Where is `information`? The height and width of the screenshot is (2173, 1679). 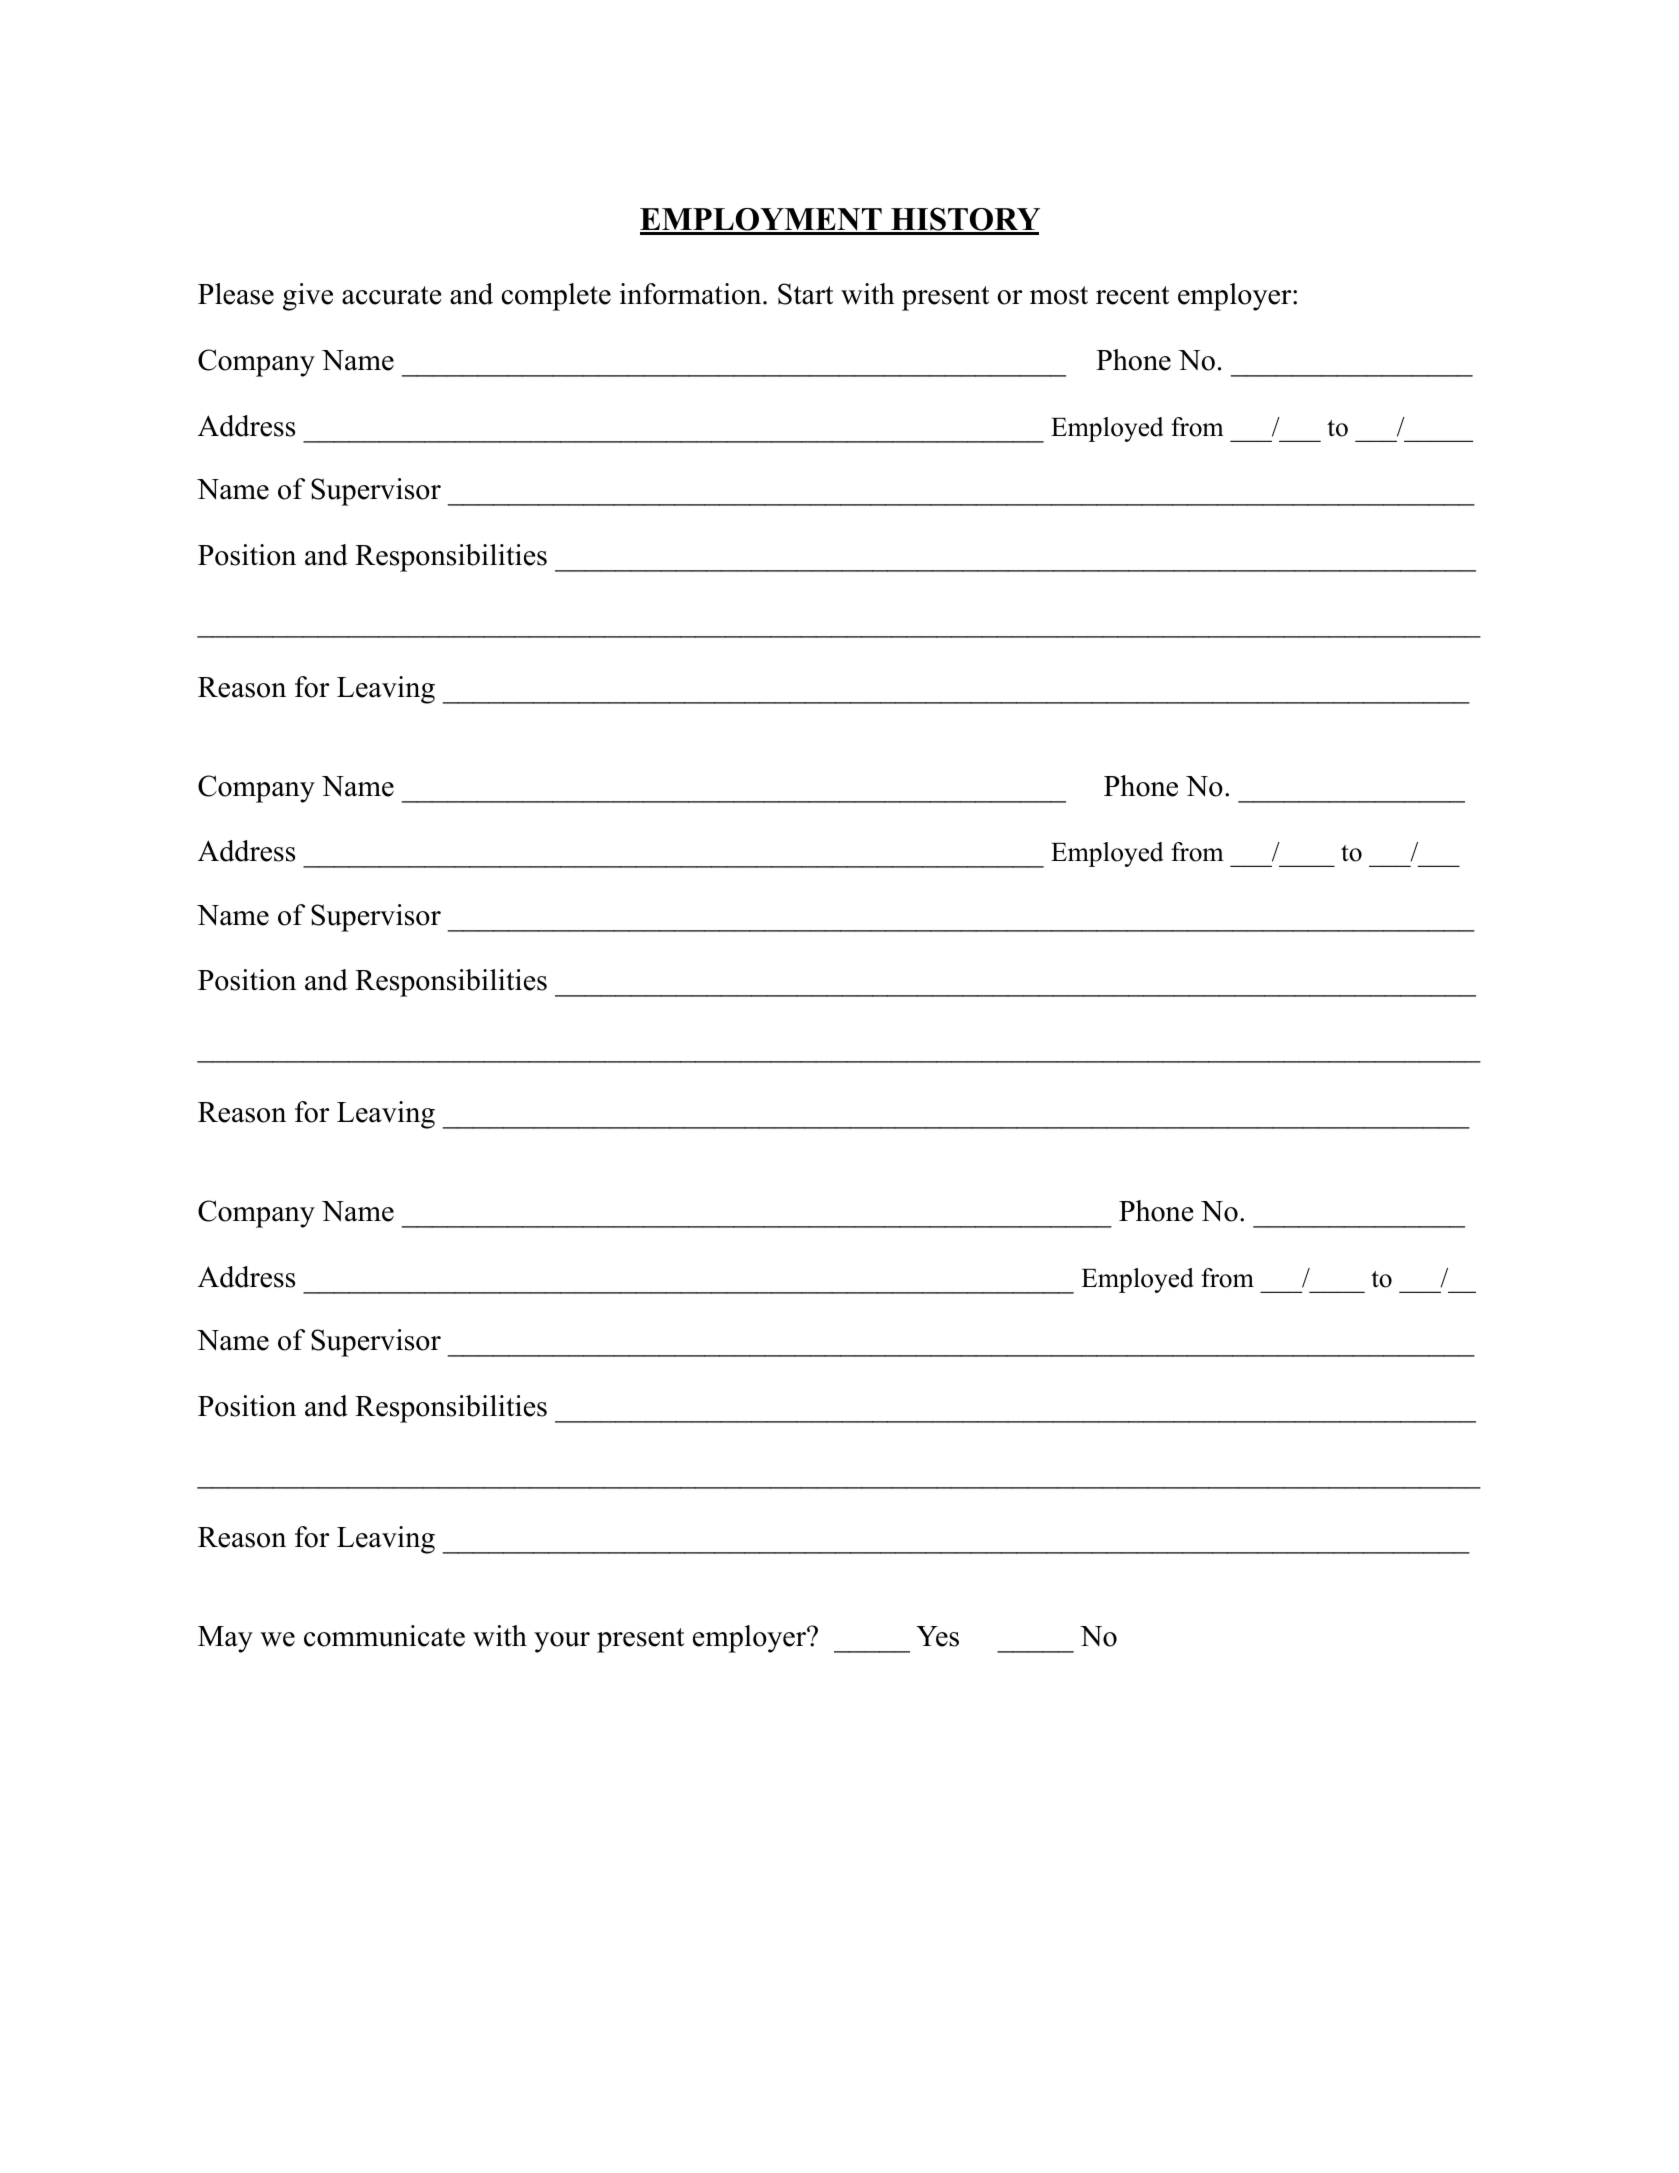 information is located at coordinates (692, 294).
